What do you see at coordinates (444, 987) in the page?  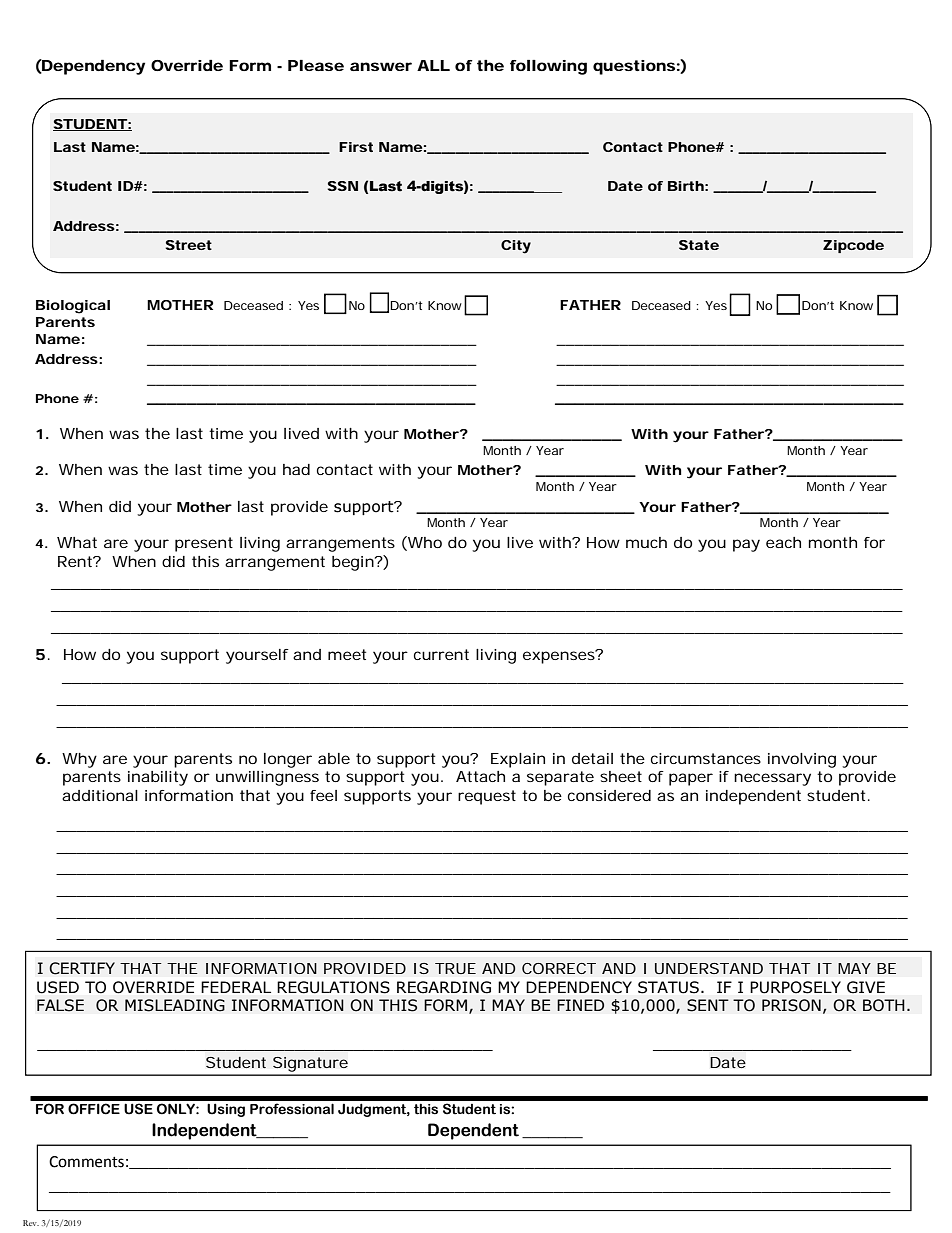 I see `REGARDING` at bounding box center [444, 987].
